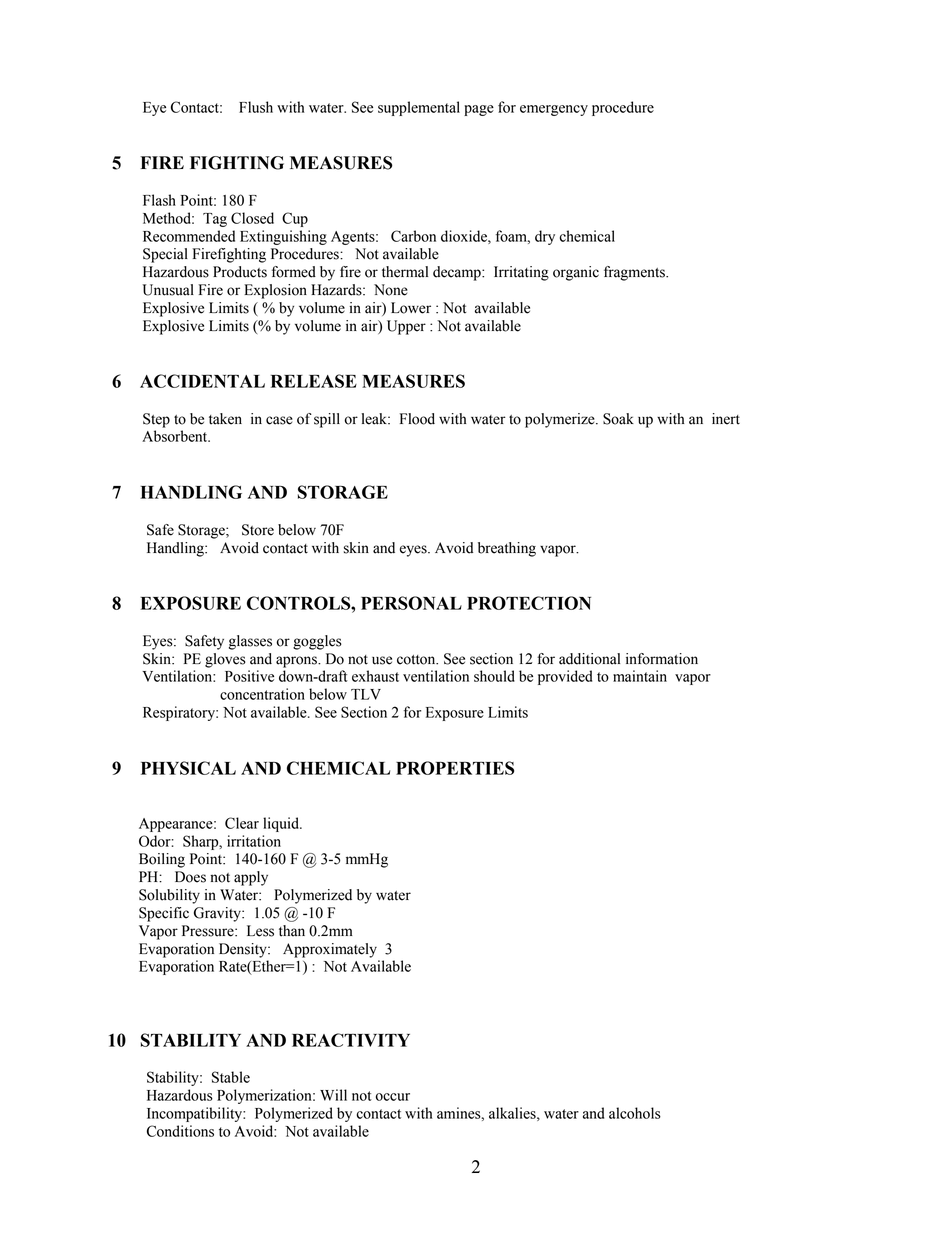  Describe the element at coordinates (662, 659) in the screenshot. I see `information` at that location.
